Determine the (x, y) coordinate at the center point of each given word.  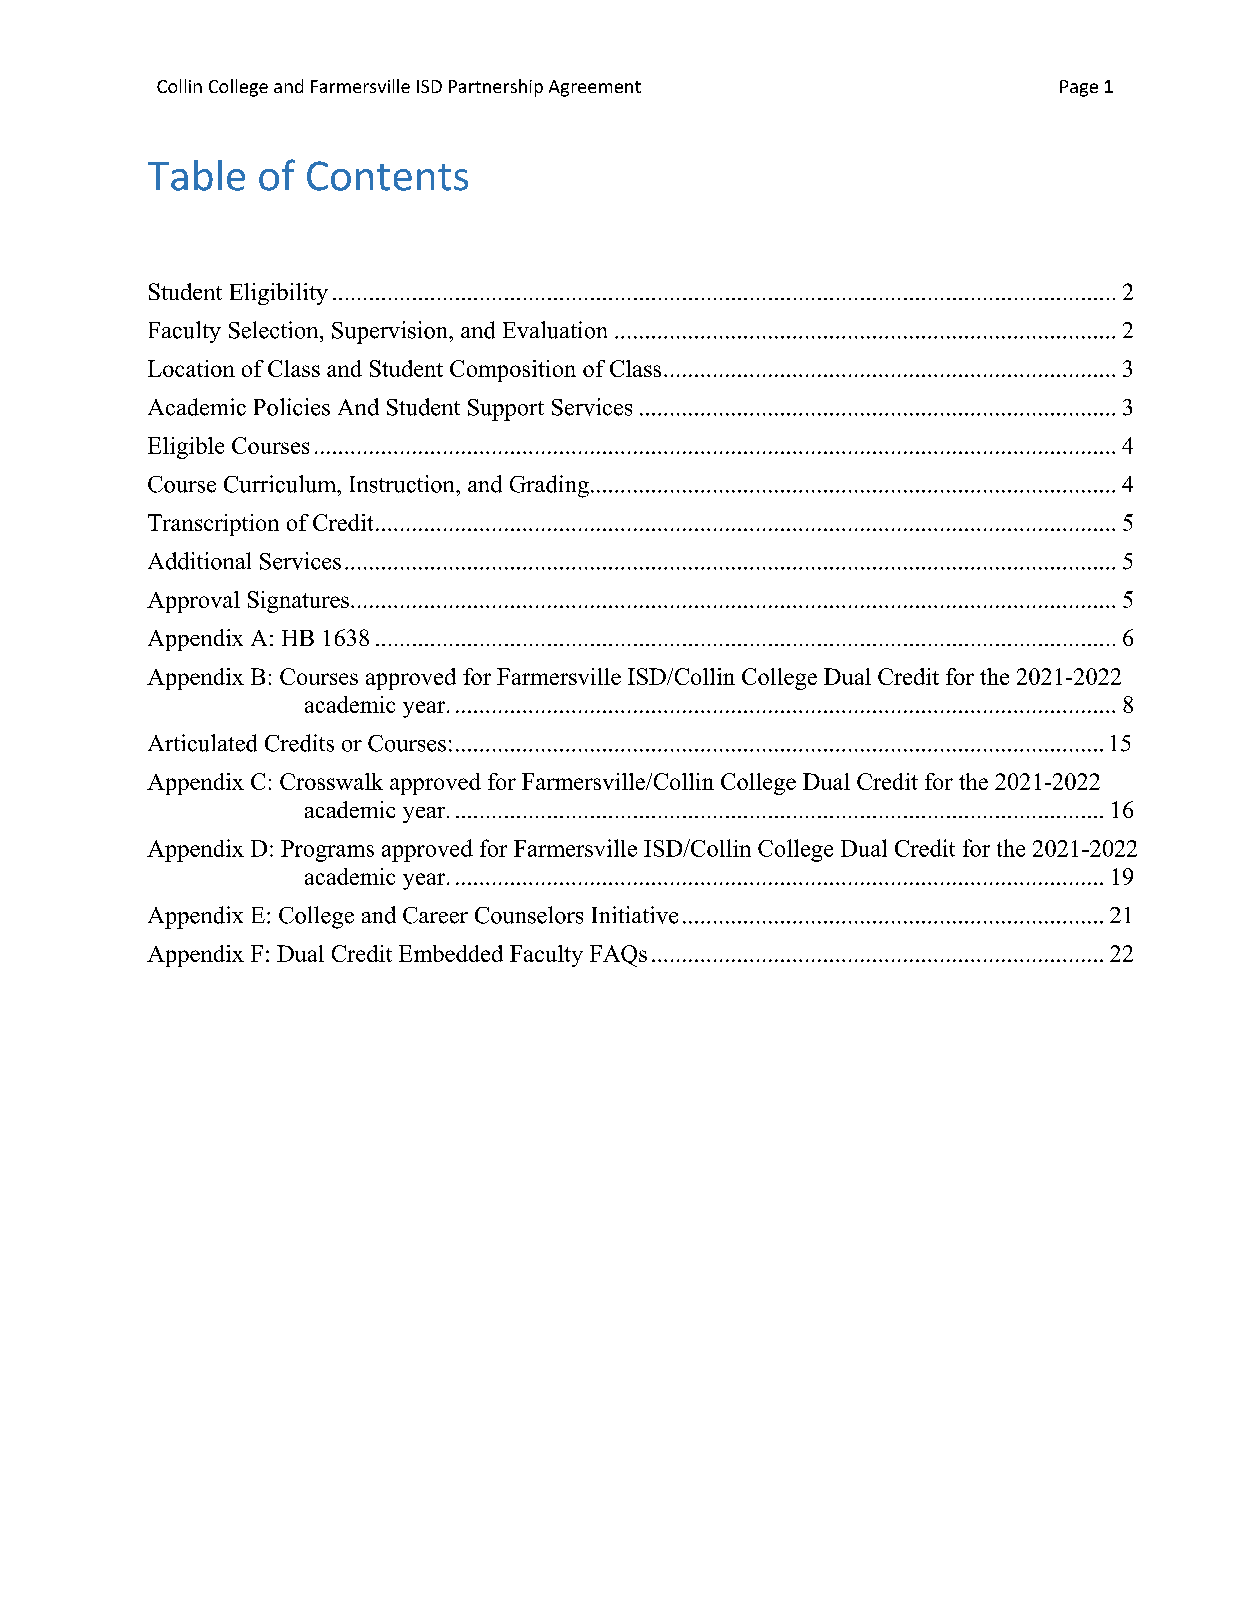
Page (1079, 88)
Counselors (529, 915)
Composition (513, 371)
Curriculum (281, 484)
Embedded (451, 953)
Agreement (595, 88)
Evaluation (555, 330)
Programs (327, 851)
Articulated (202, 743)
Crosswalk (331, 781)
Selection (275, 330)
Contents (387, 176)
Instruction (403, 484)
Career (435, 915)
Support (506, 410)
